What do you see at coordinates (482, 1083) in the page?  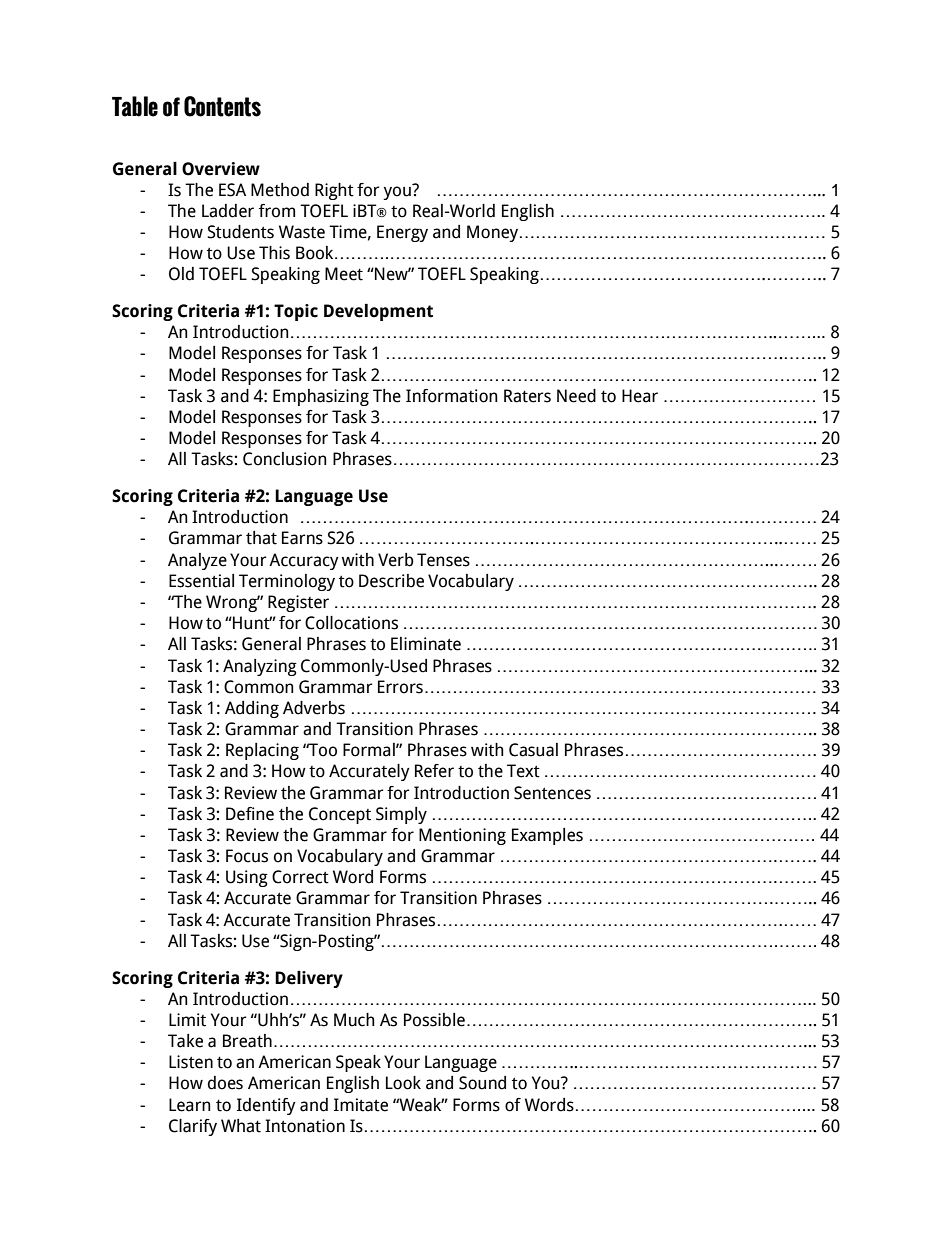 I see `Sound` at bounding box center [482, 1083].
